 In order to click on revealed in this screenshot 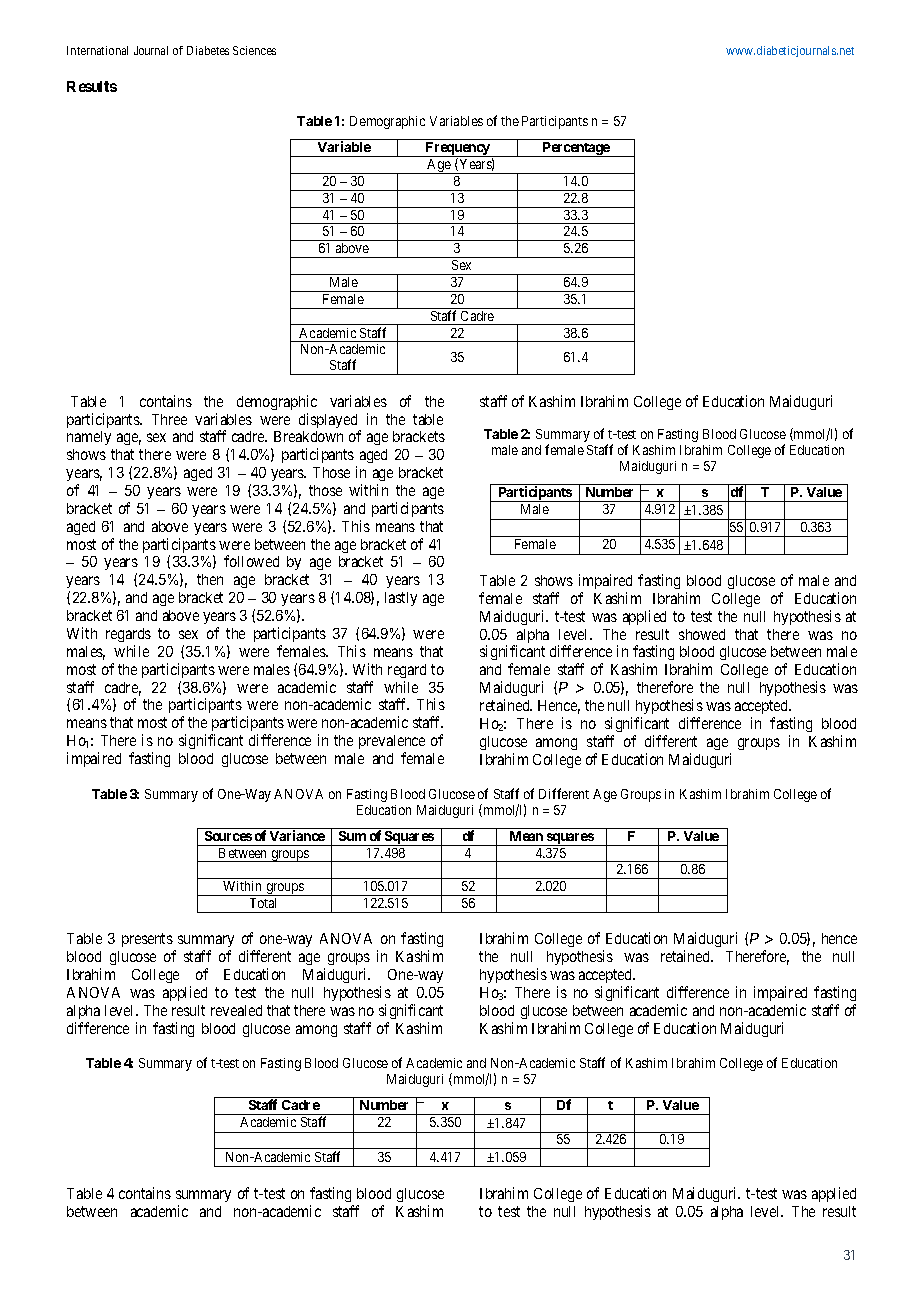, I will do `click(236, 1010)`.
